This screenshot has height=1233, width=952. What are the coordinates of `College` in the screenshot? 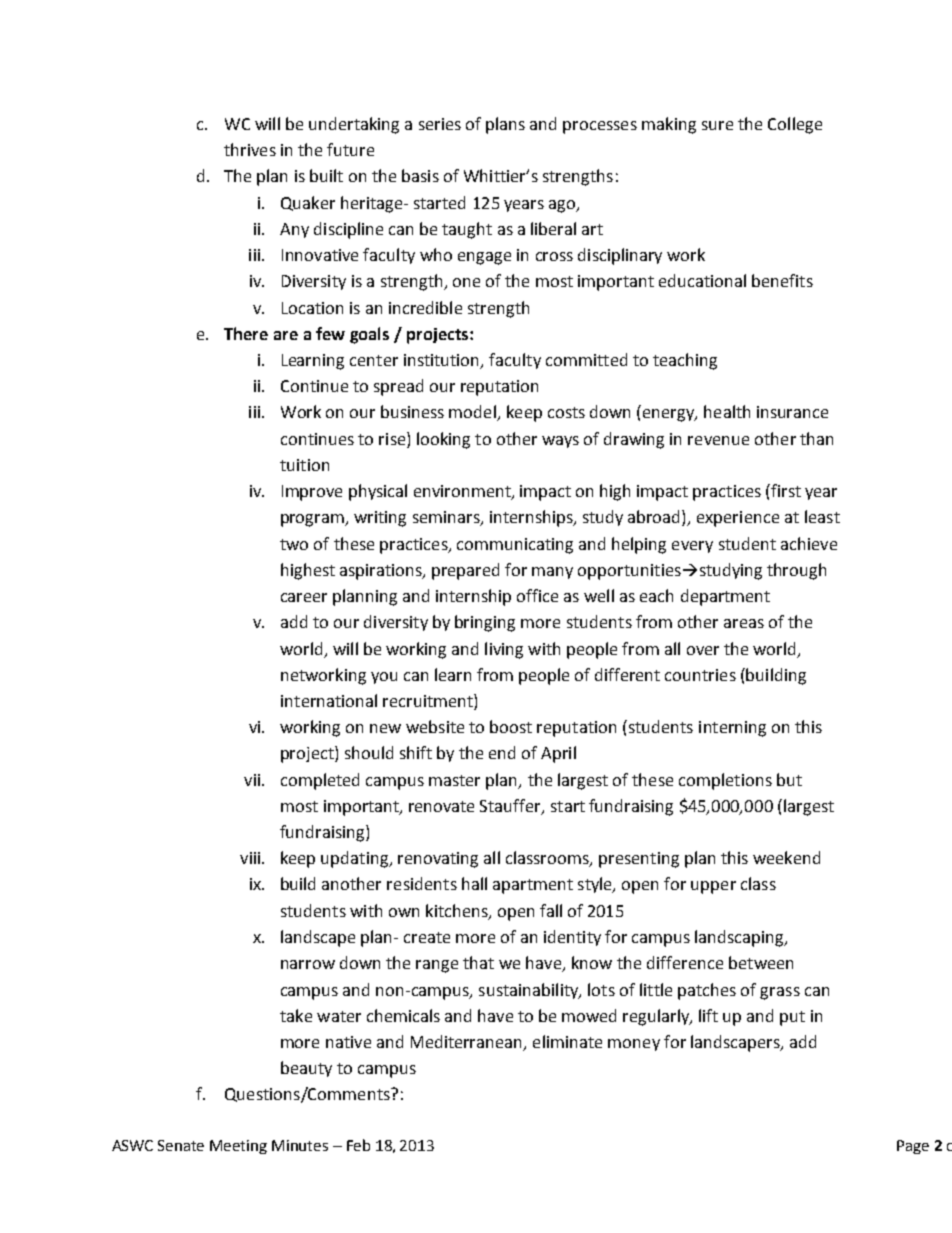 It's located at (795, 125).
